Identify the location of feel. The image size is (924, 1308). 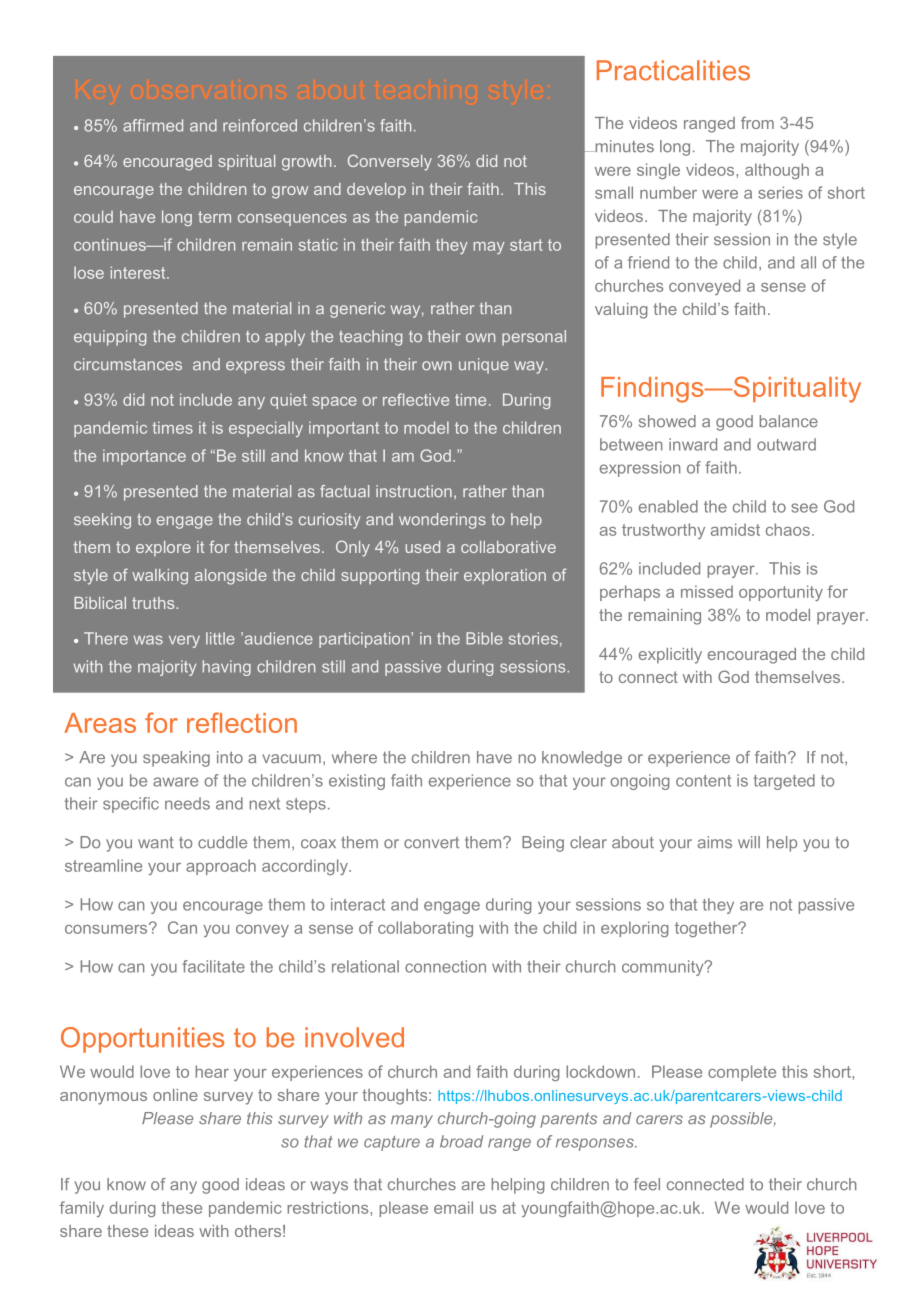
(647, 1184).
